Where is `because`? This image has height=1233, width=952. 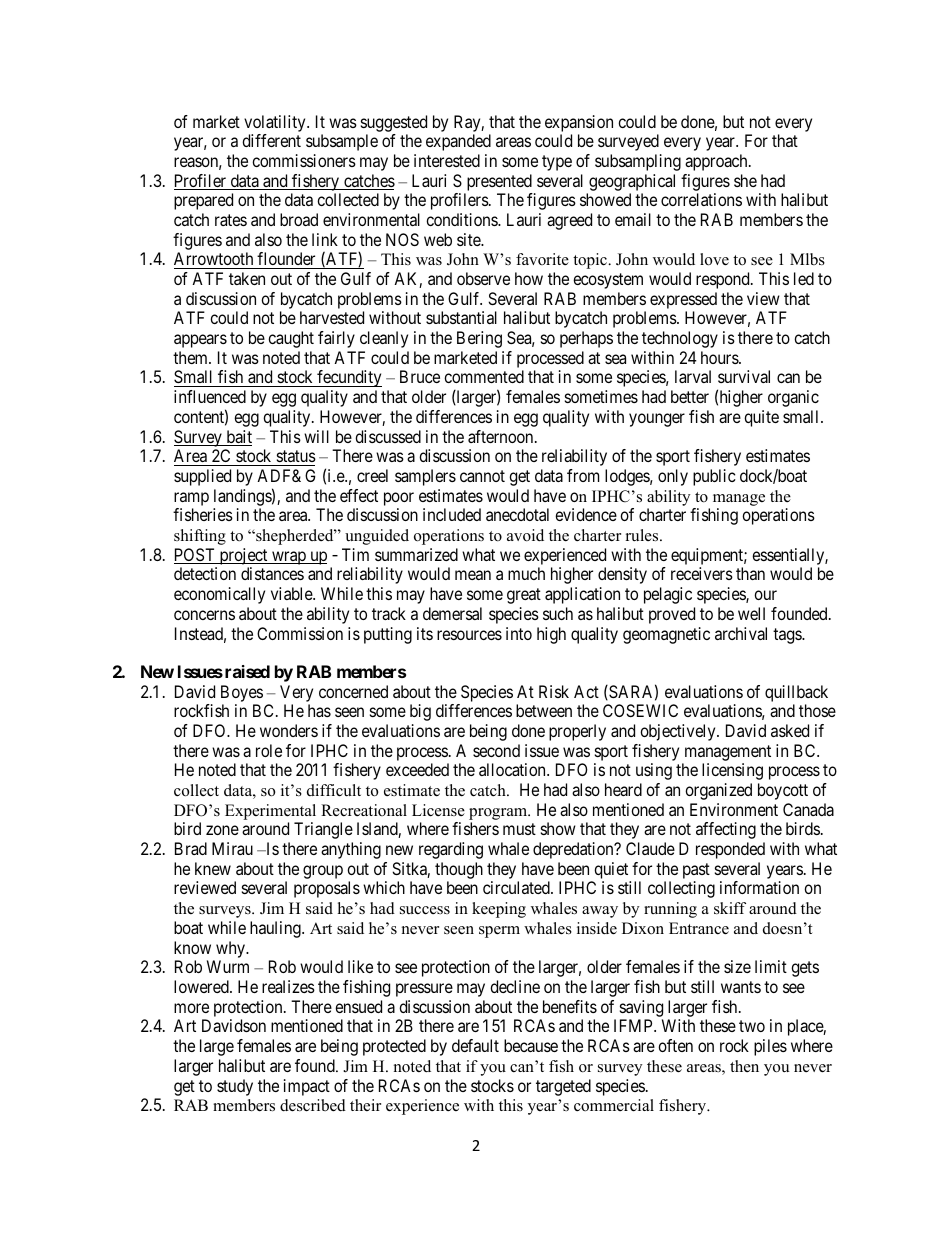 because is located at coordinates (531, 1045).
